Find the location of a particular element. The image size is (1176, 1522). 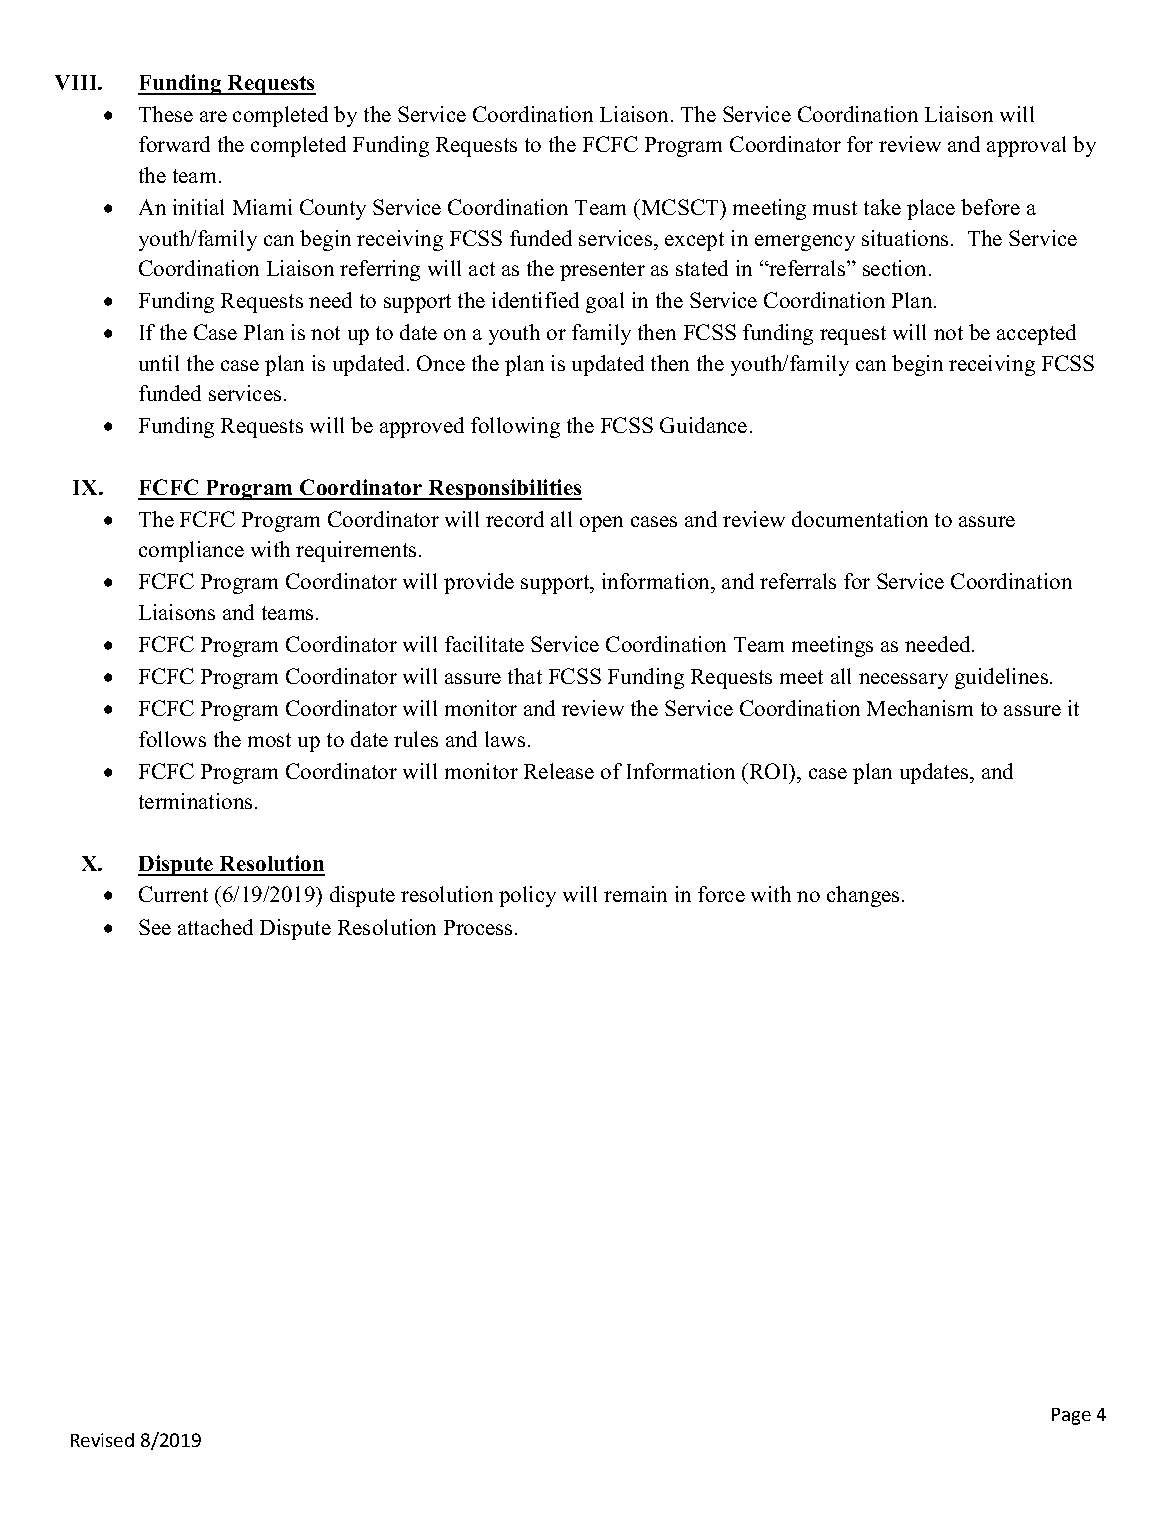

approval is located at coordinates (1026, 146).
